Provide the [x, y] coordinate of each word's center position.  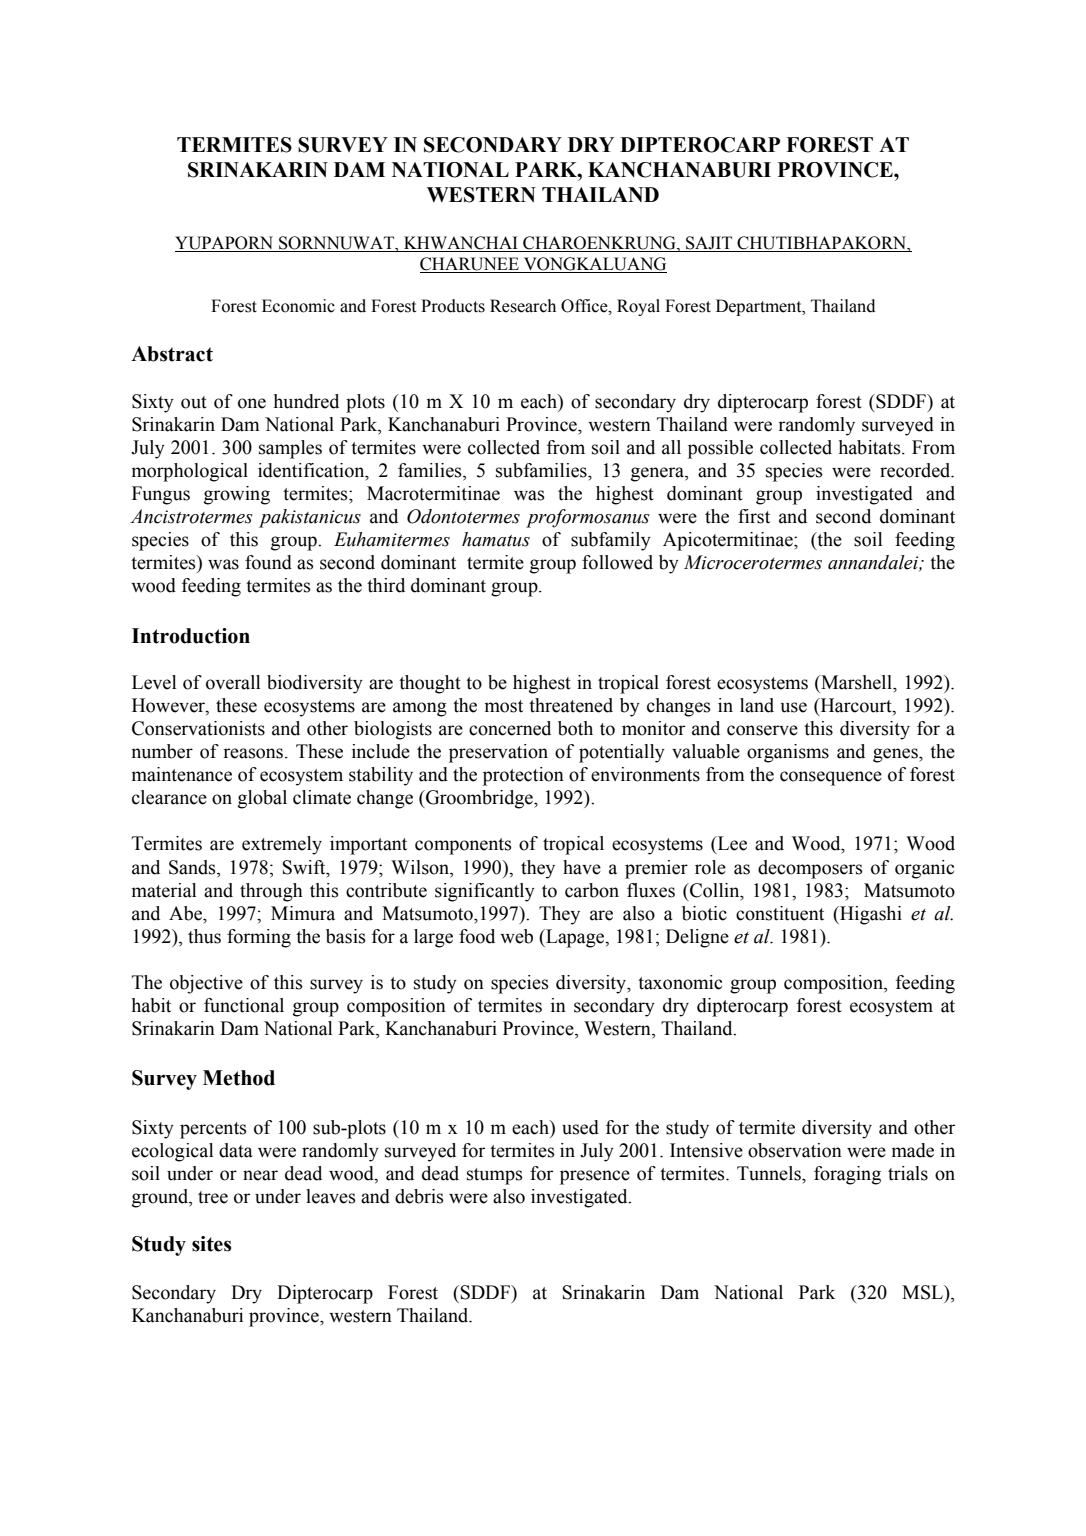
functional [244, 1005]
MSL [923, 1292]
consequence [831, 778]
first [754, 516]
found [268, 562]
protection [523, 776]
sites [211, 1244]
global [262, 799]
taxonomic [680, 982]
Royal [638, 307]
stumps [495, 1176]
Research [523, 306]
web [516, 936]
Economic [298, 306]
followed [617, 562]
